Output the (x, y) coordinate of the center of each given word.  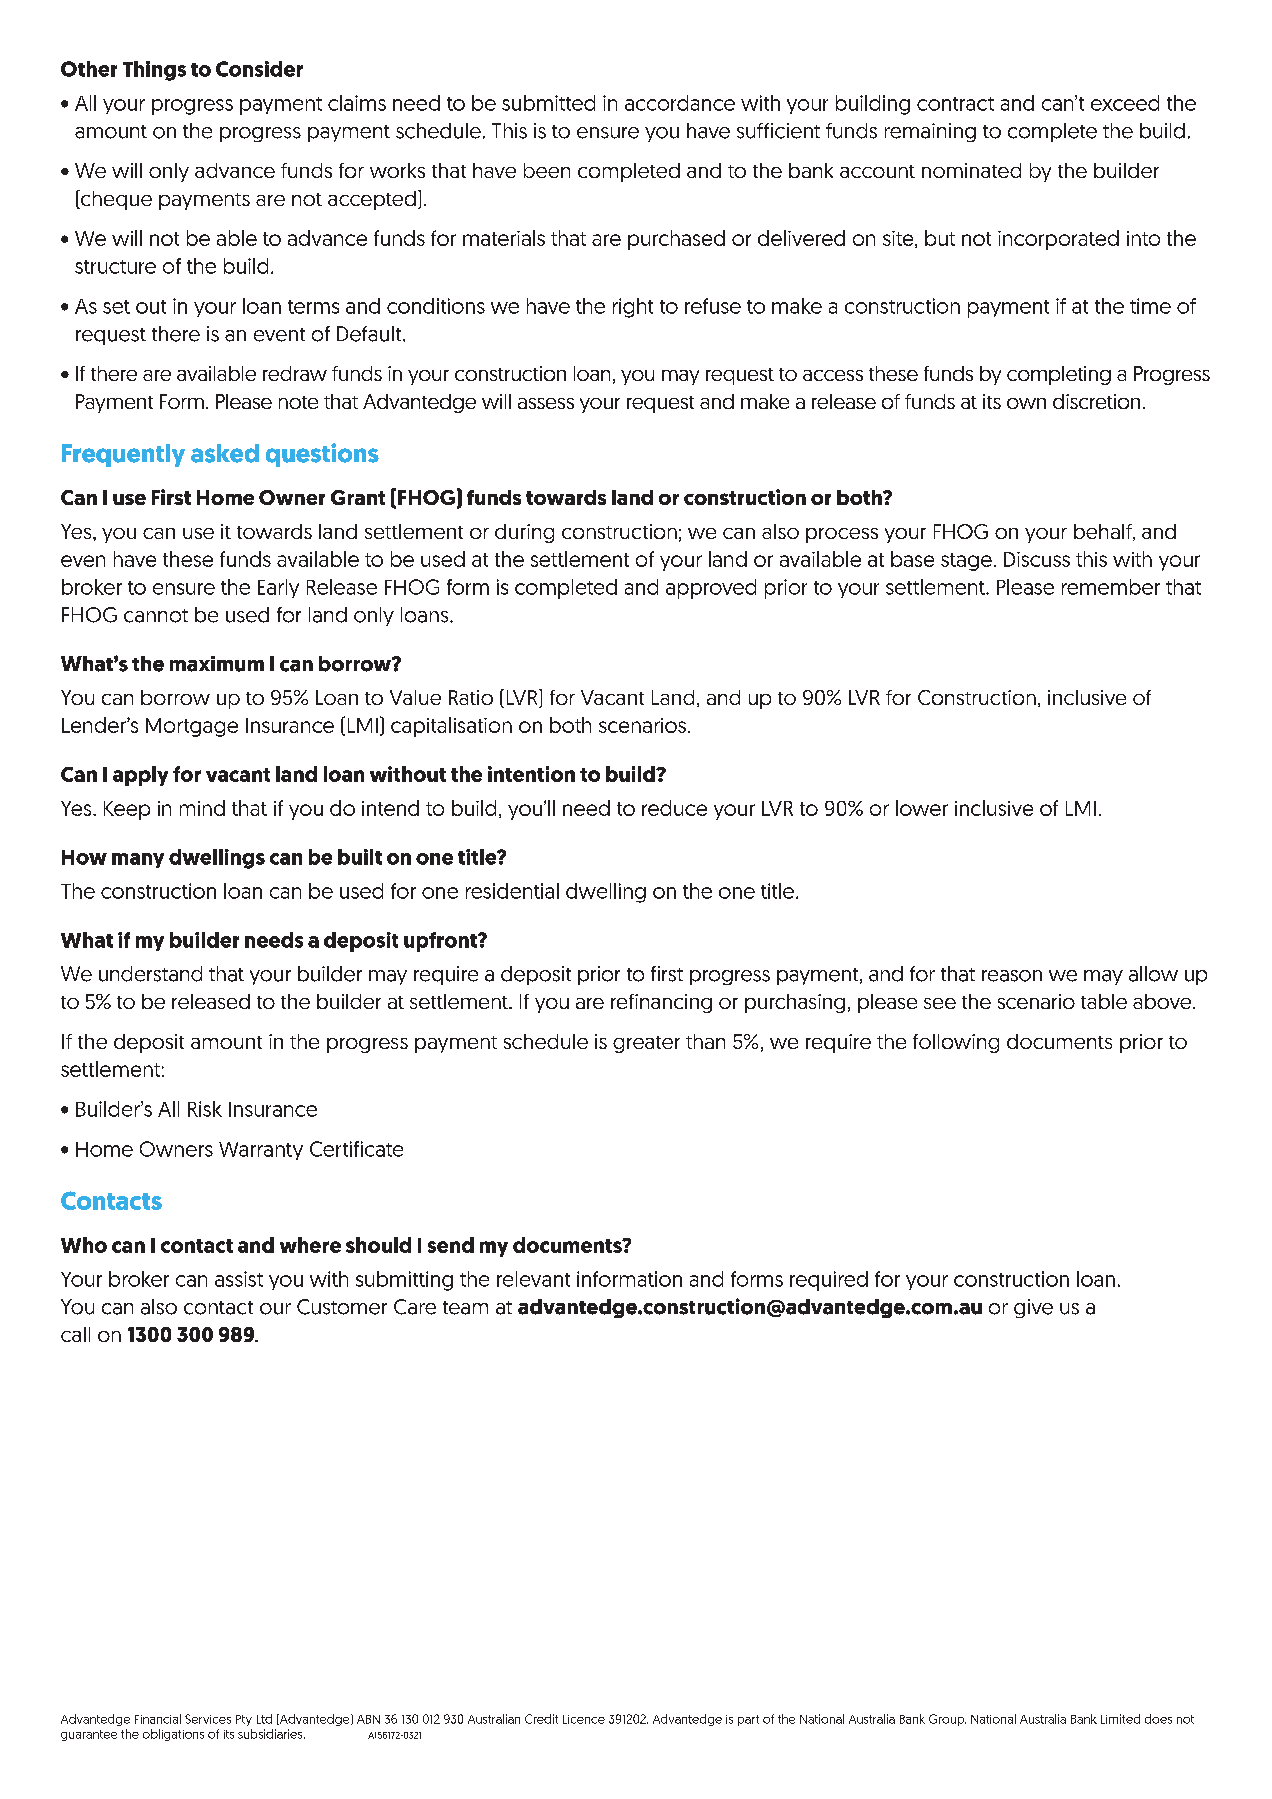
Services (208, 1719)
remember (1111, 587)
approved (711, 589)
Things (154, 71)
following (956, 1043)
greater (646, 1044)
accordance (680, 103)
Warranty (261, 1151)
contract (955, 104)
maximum (217, 664)
